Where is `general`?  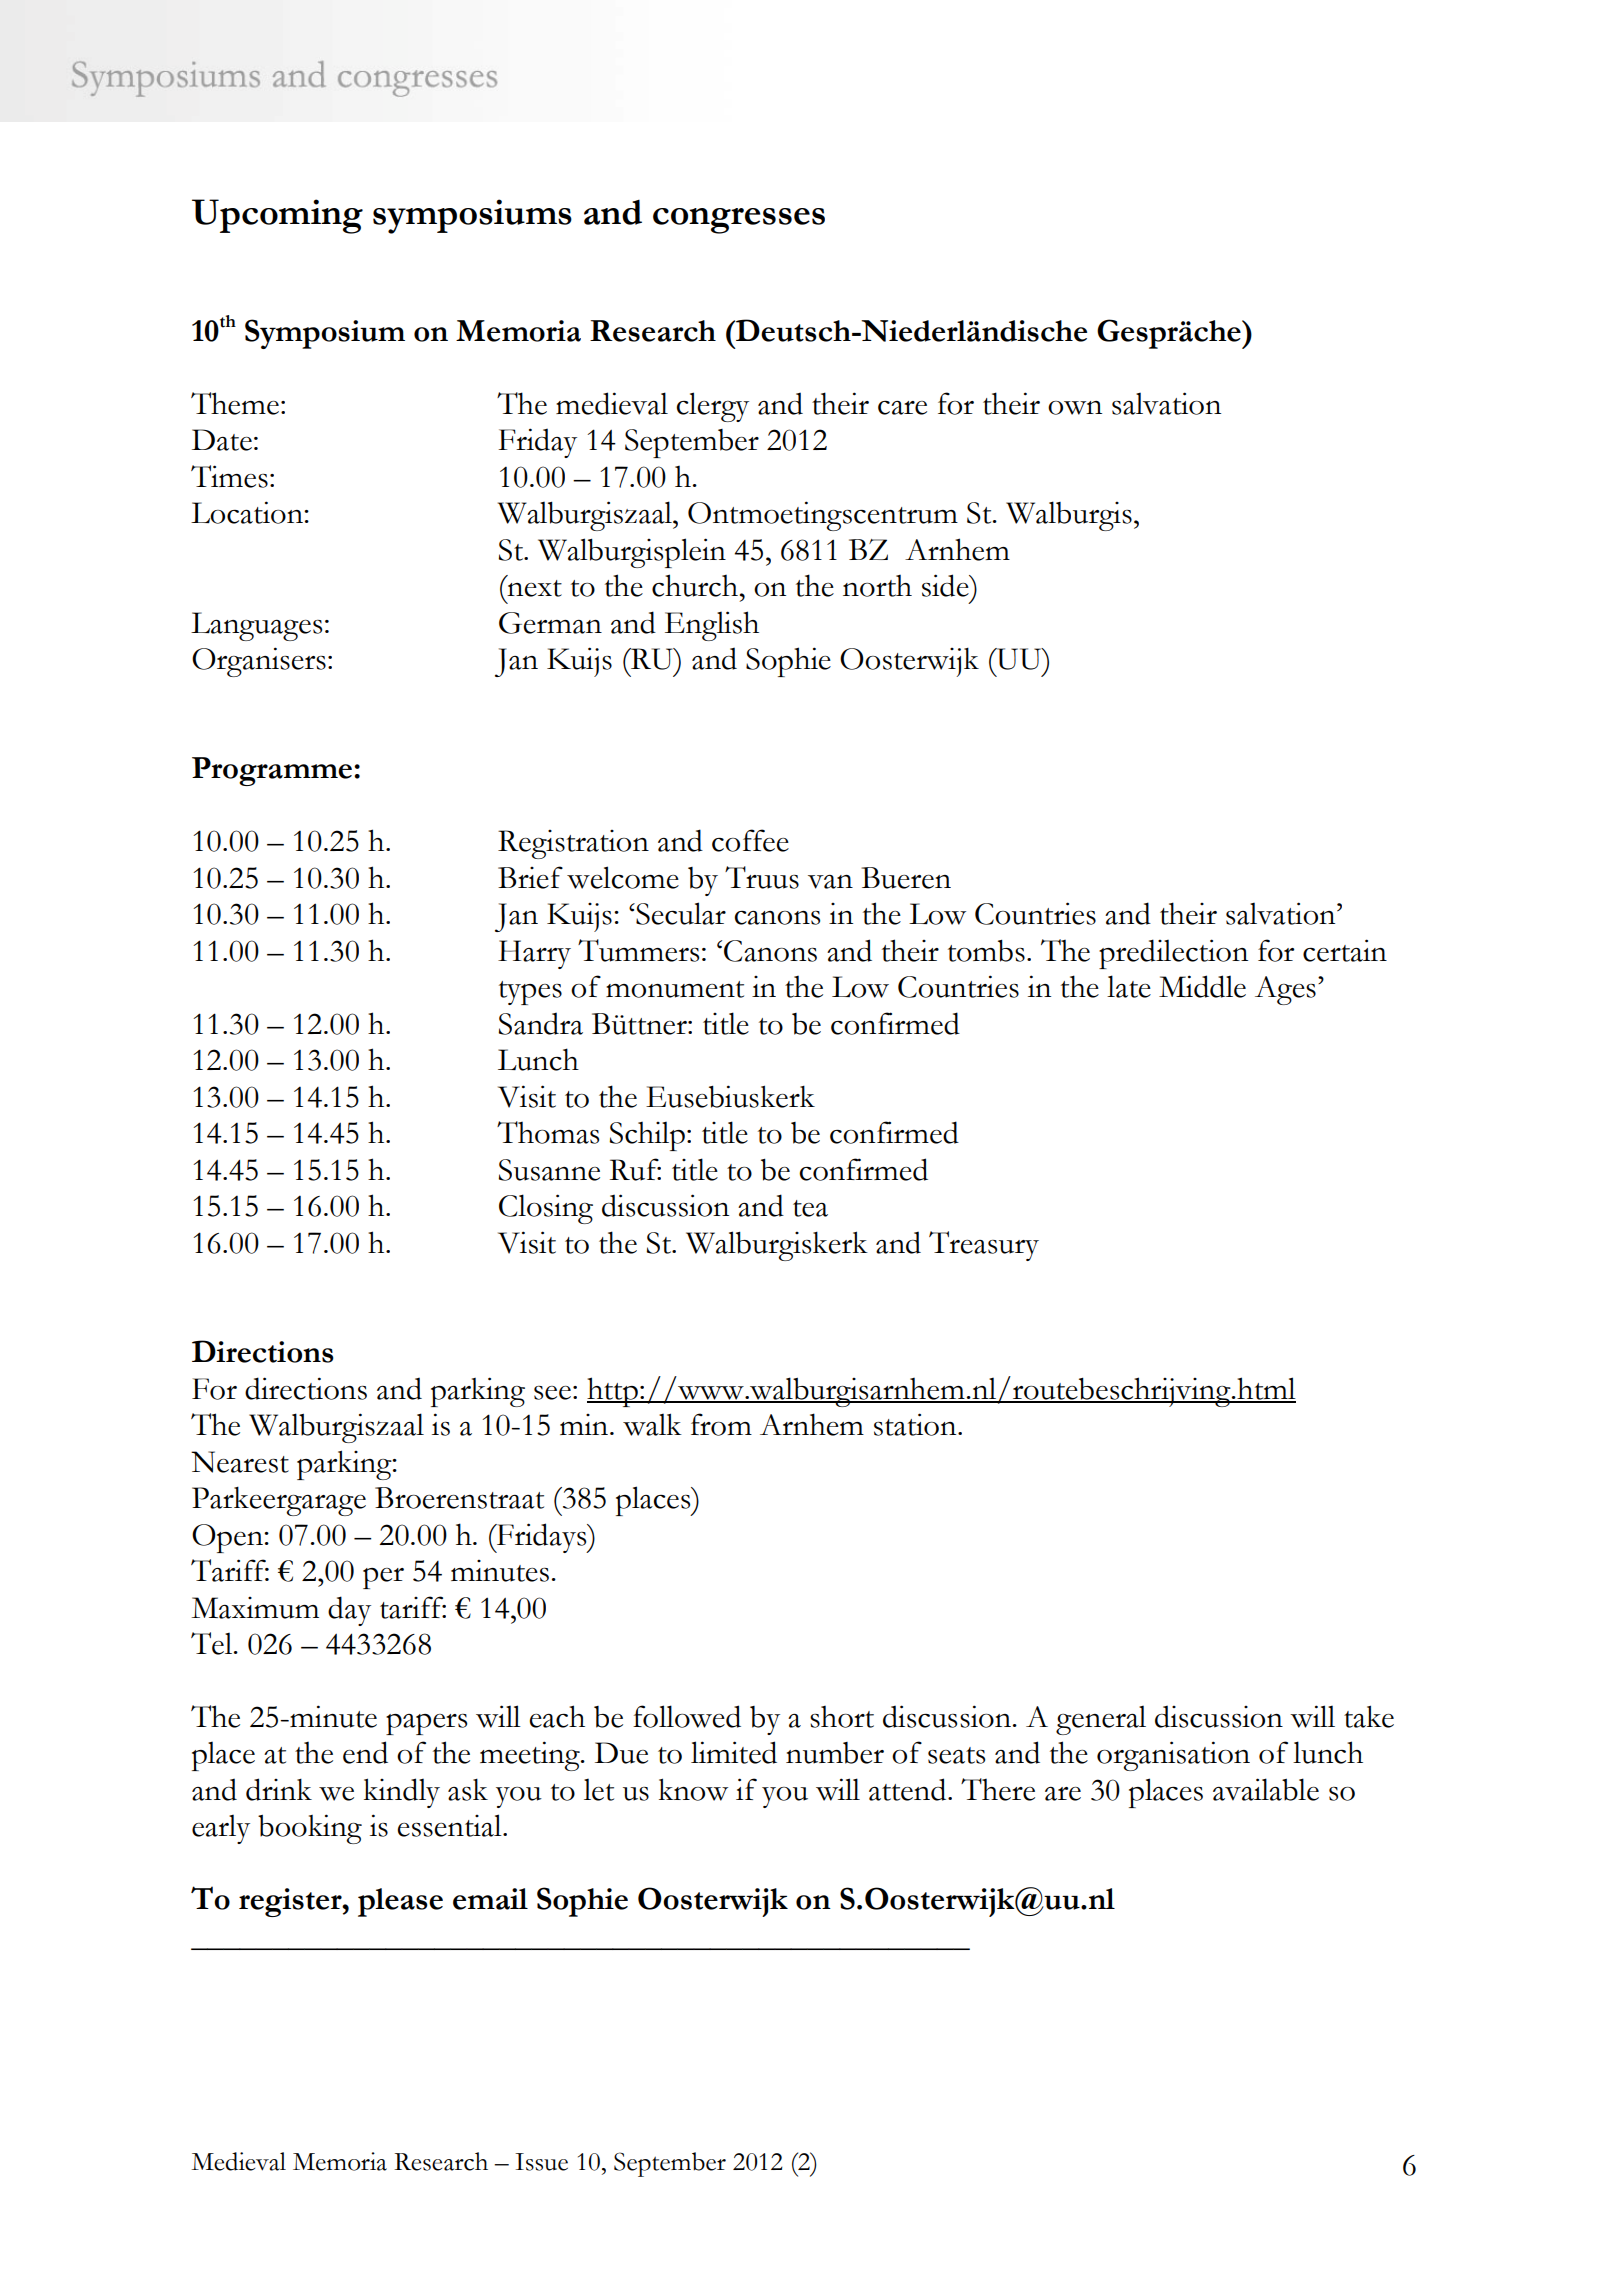 general is located at coordinates (1101, 1720).
